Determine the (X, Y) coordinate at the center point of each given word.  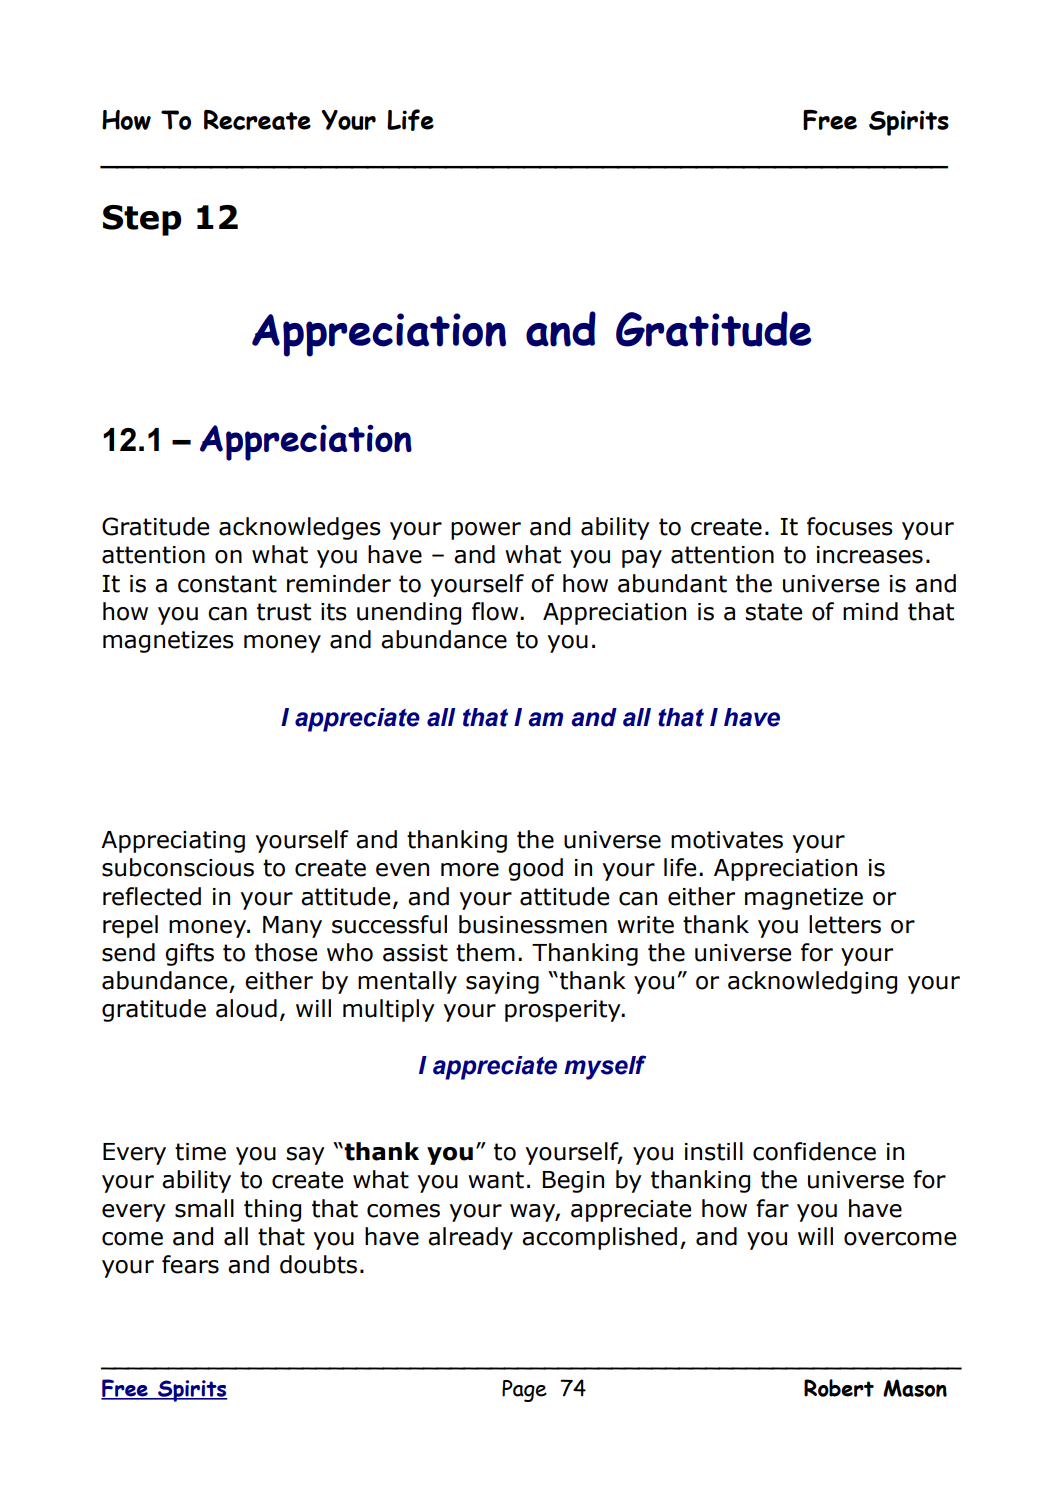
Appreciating (173, 842)
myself (605, 1067)
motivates (727, 840)
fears (190, 1264)
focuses (850, 526)
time (200, 1152)
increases (870, 555)
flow (496, 611)
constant (227, 584)
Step (142, 220)
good (535, 869)
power (486, 531)
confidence (814, 1151)
